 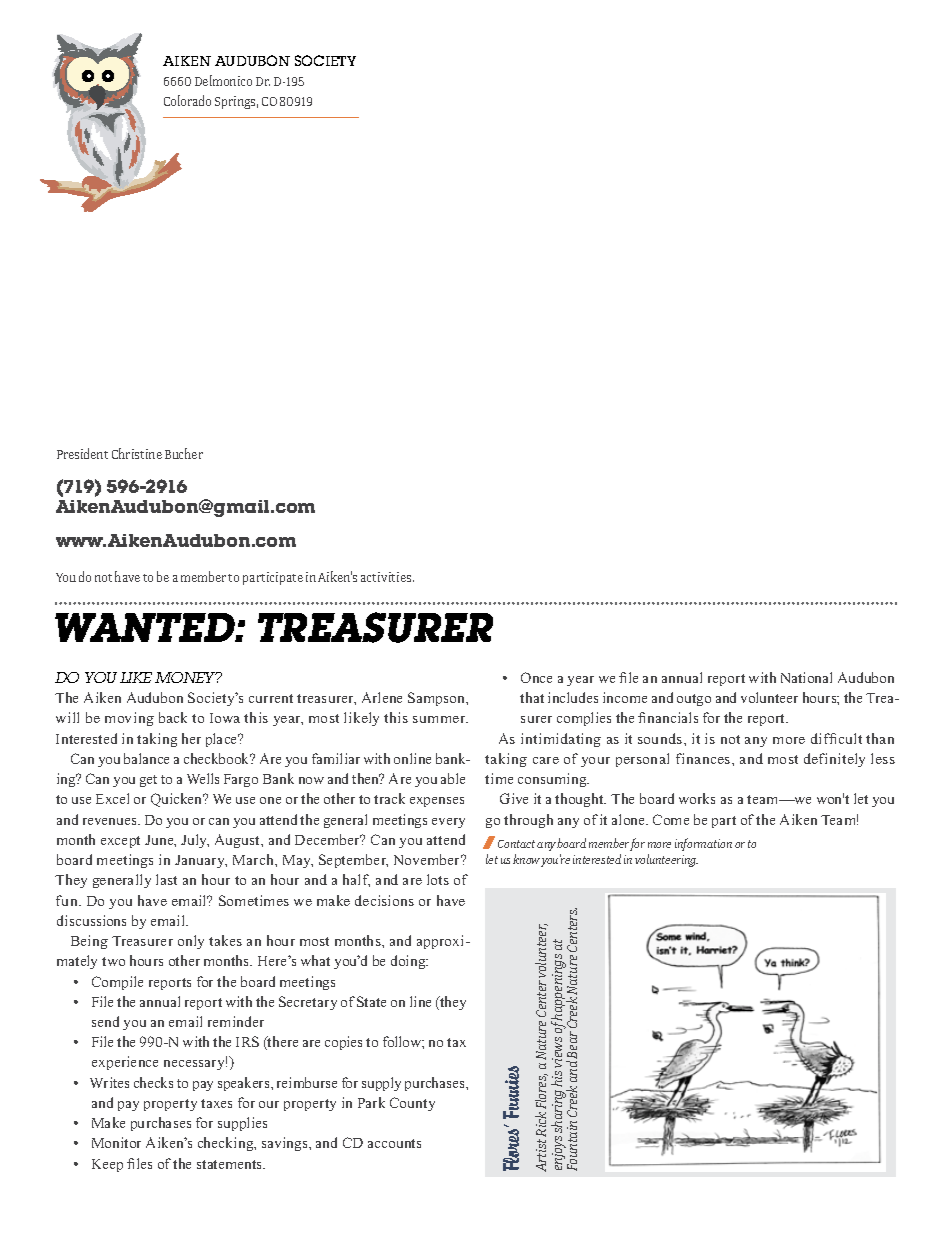 What do you see at coordinates (387, 577) in the screenshot?
I see `activities` at bounding box center [387, 577].
